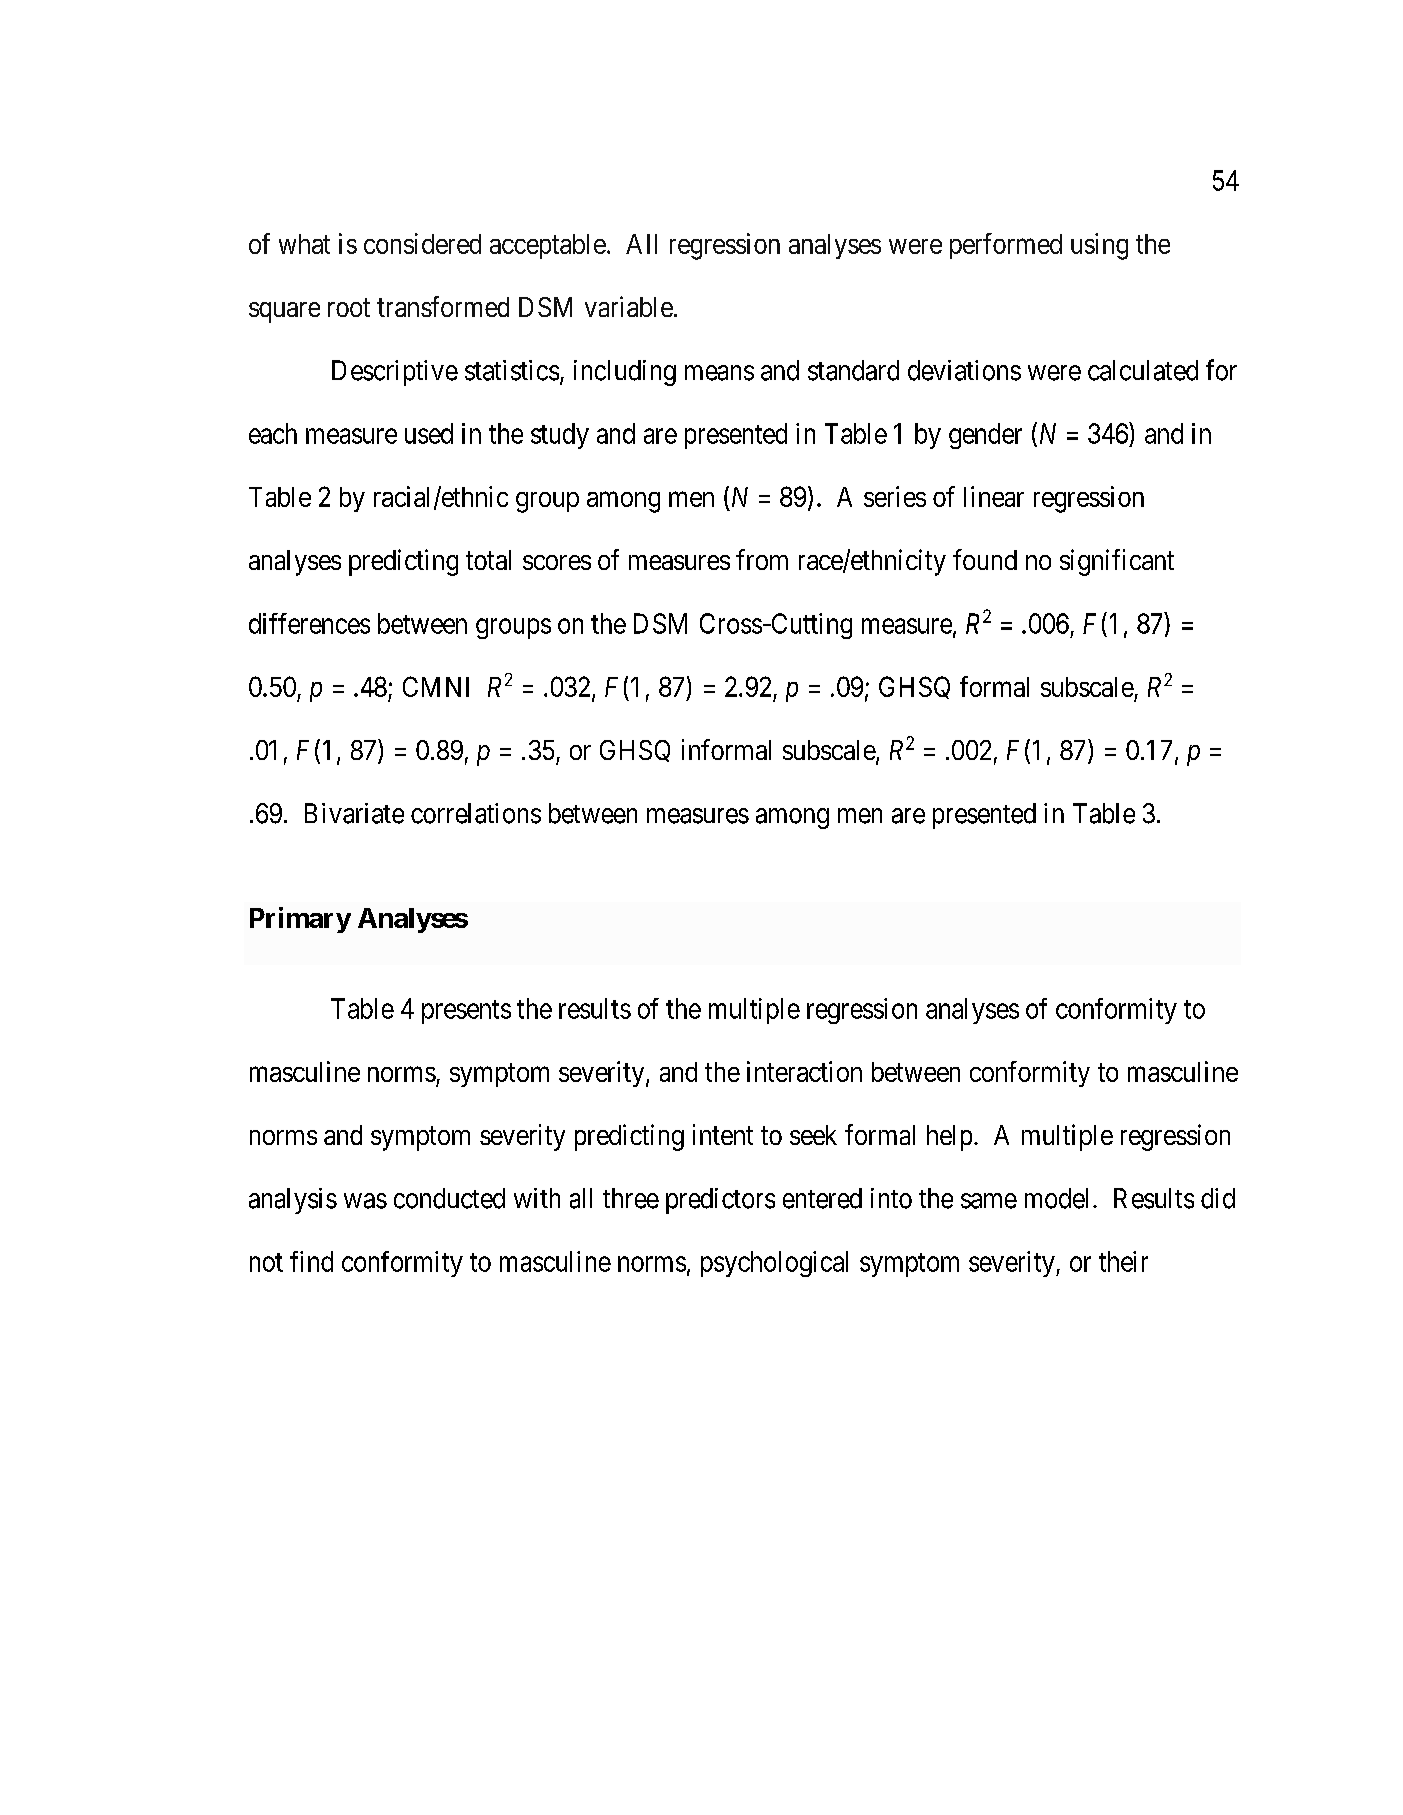  I want to click on correlations, so click(476, 813).
